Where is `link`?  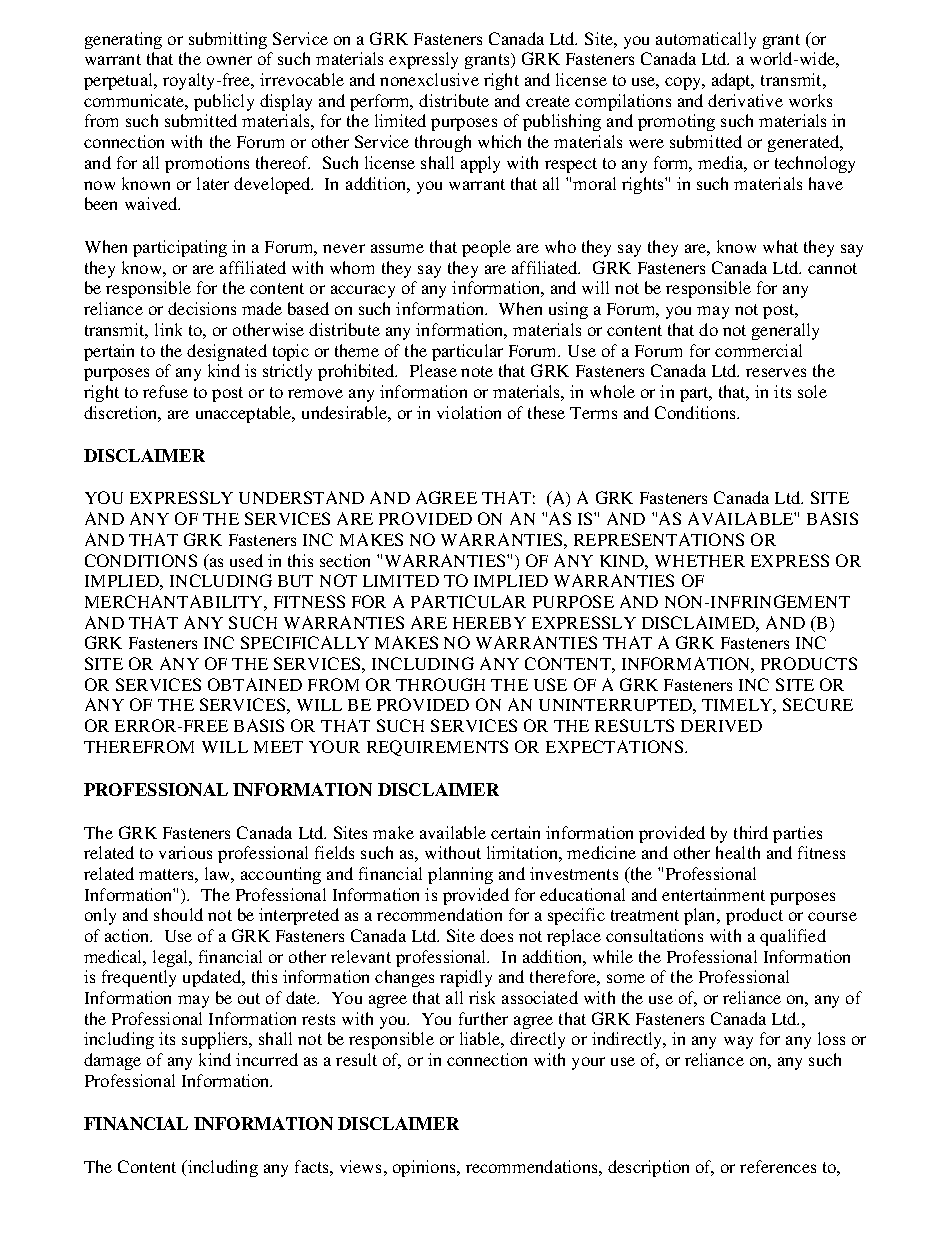 link is located at coordinates (168, 329).
